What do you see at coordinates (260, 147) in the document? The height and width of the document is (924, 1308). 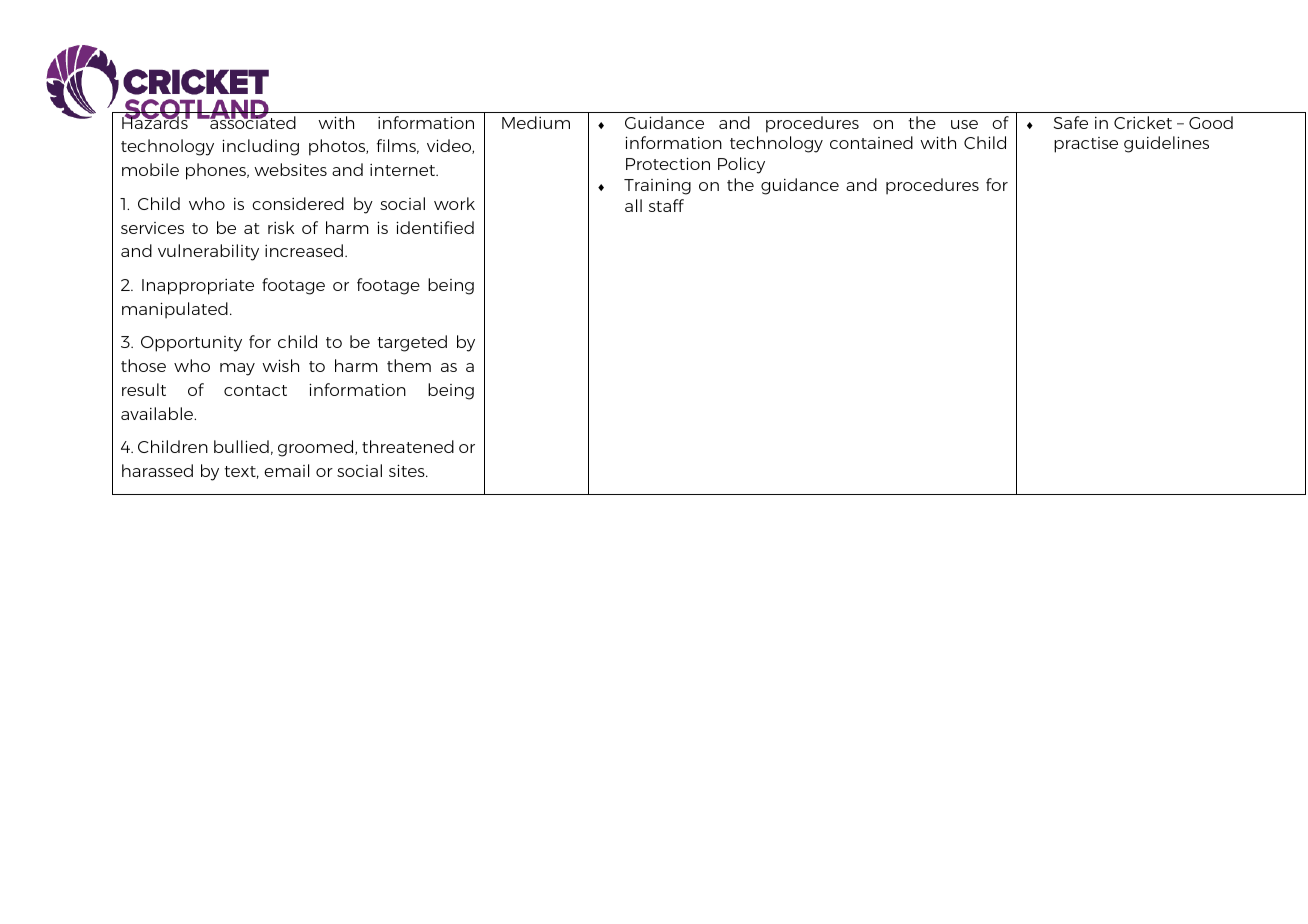 I see `including` at bounding box center [260, 147].
